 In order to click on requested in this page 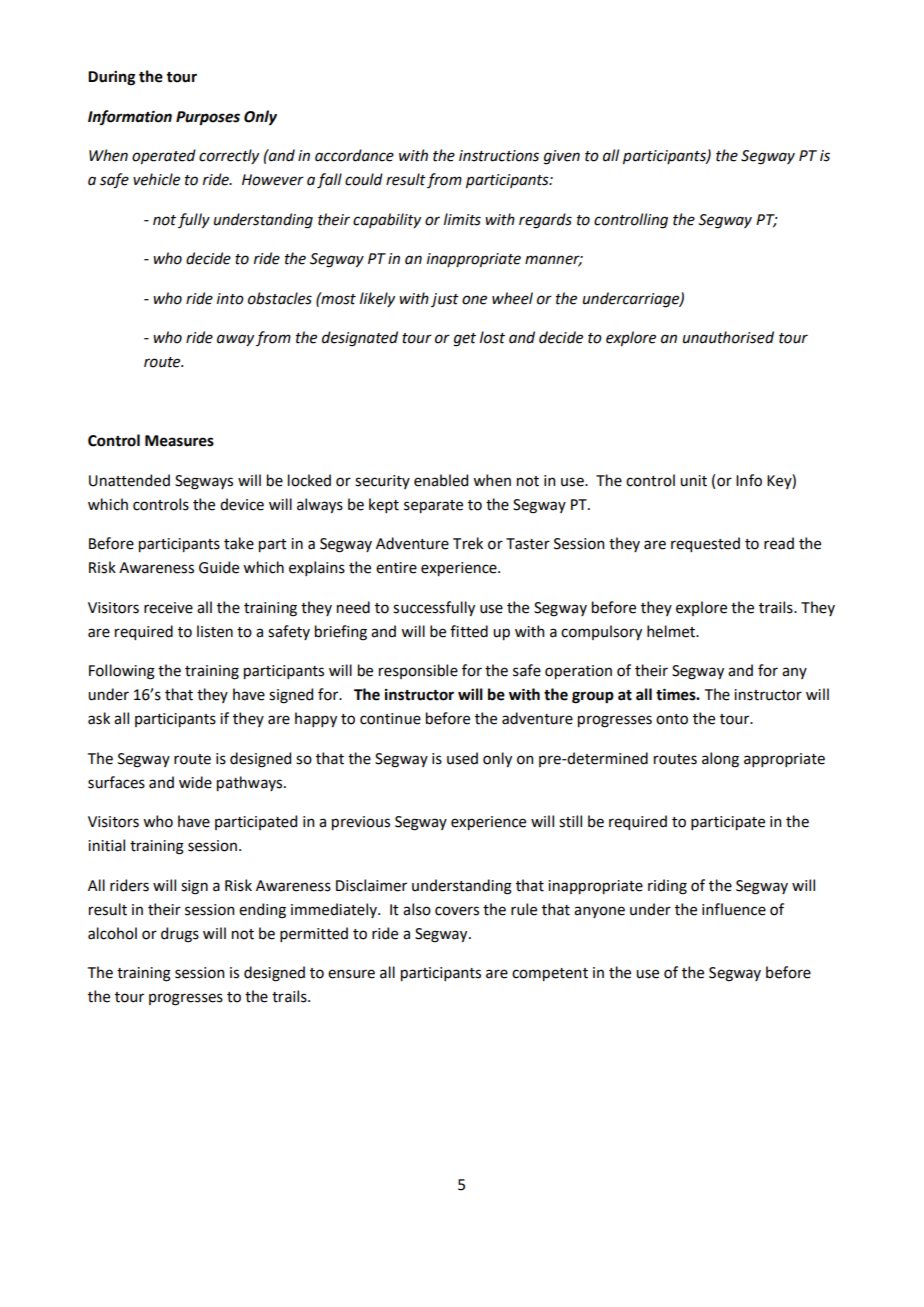, I will do `click(705, 544)`.
